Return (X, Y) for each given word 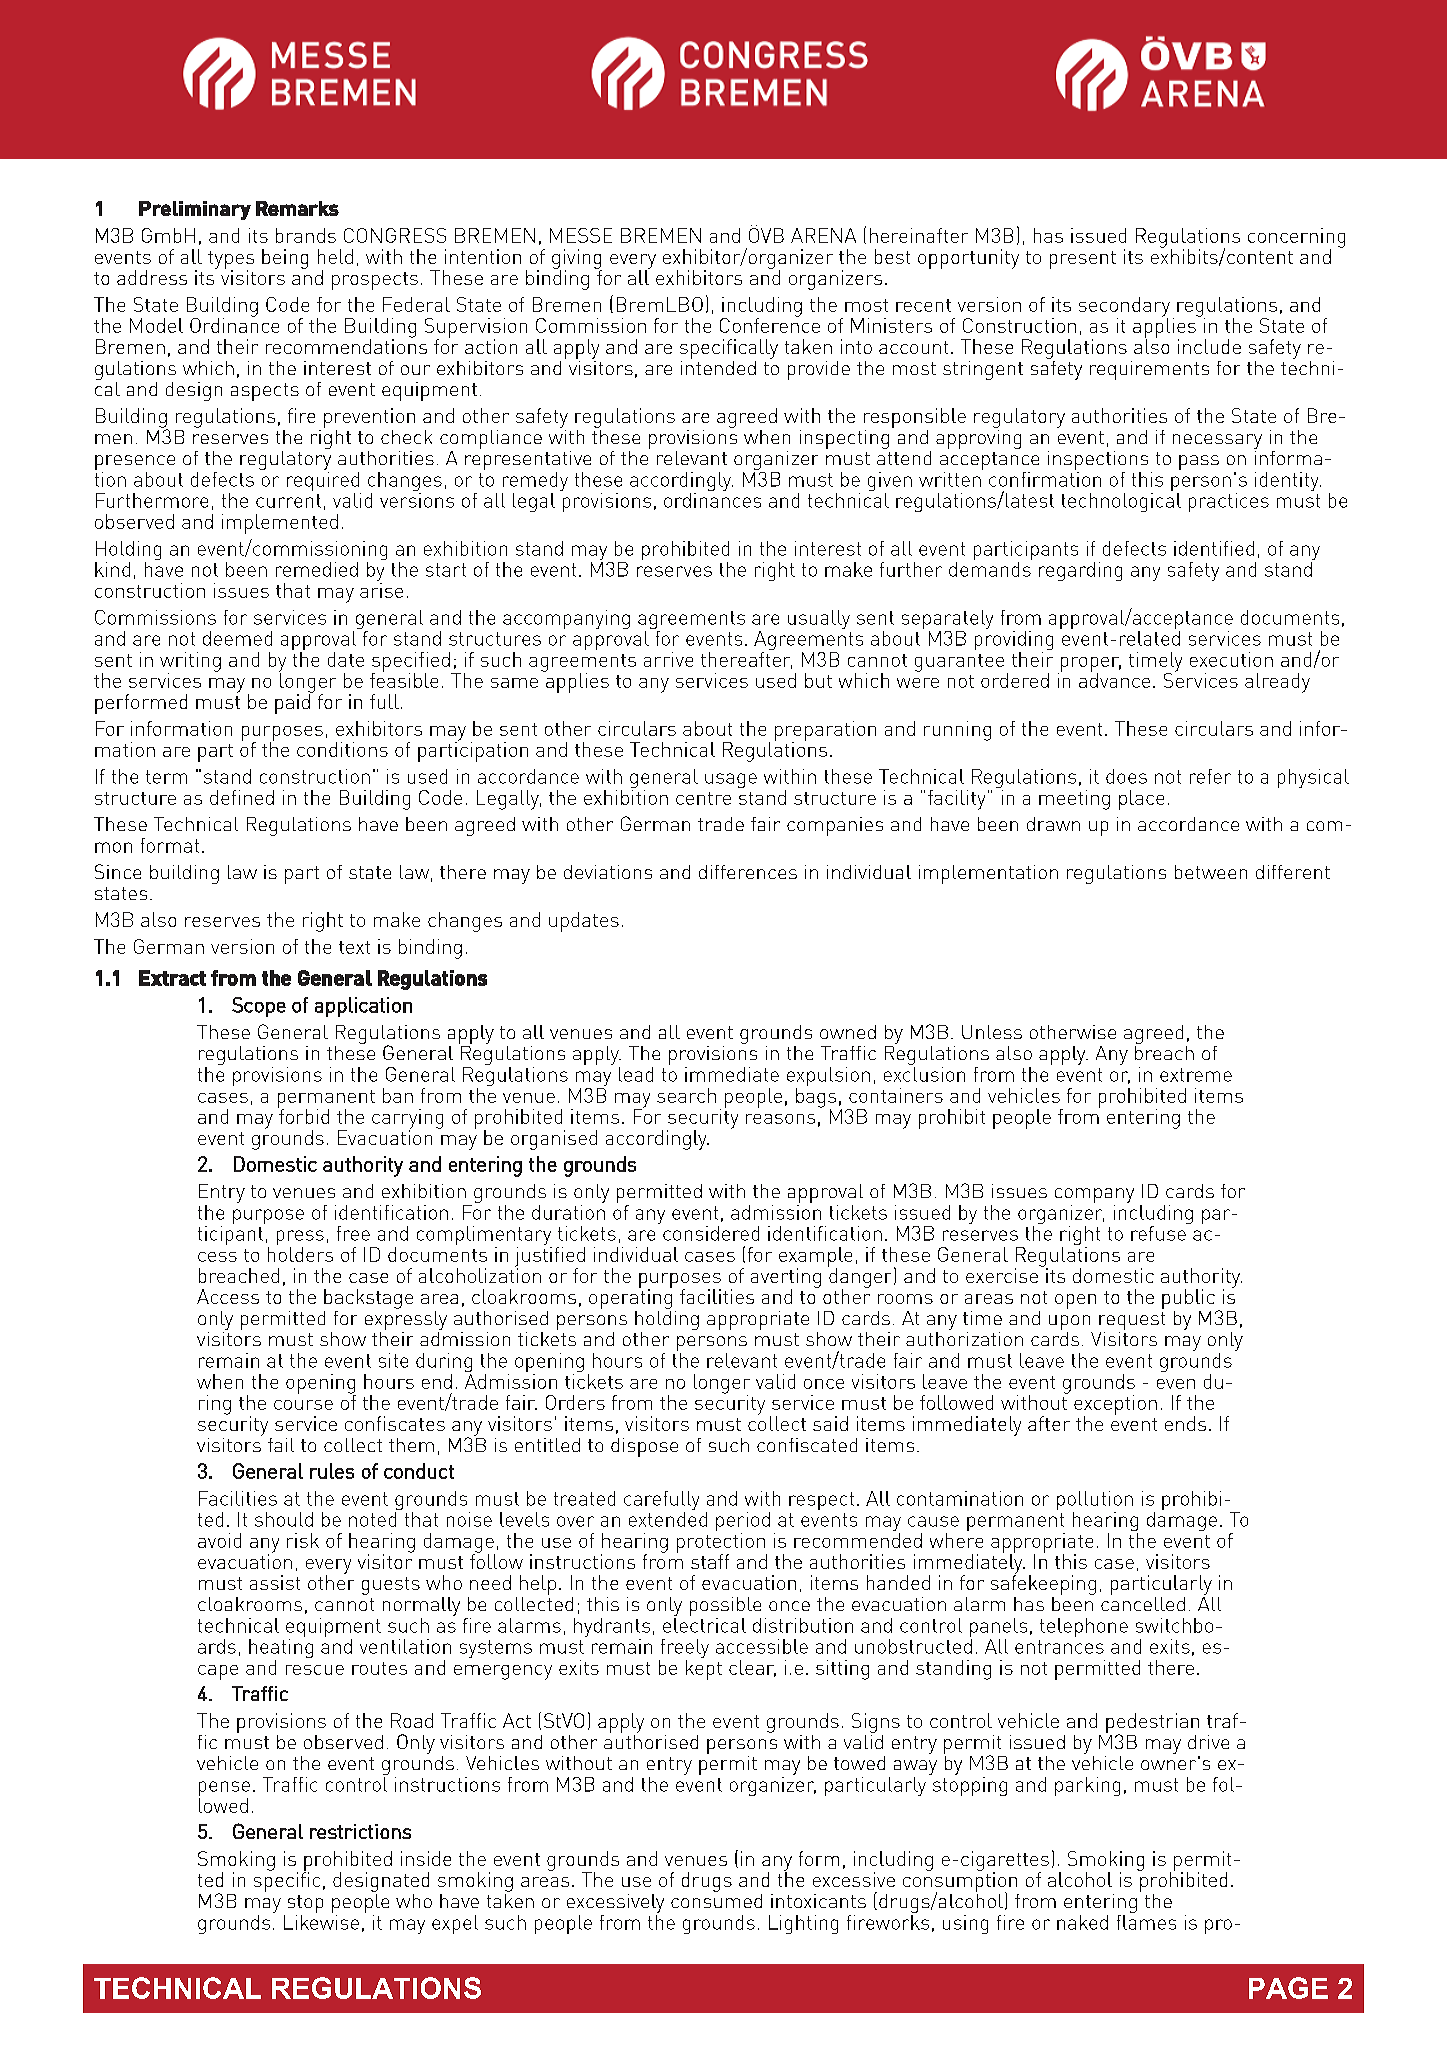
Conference (770, 324)
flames (1146, 1921)
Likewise (321, 1921)
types (231, 261)
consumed (716, 1899)
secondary (1124, 308)
